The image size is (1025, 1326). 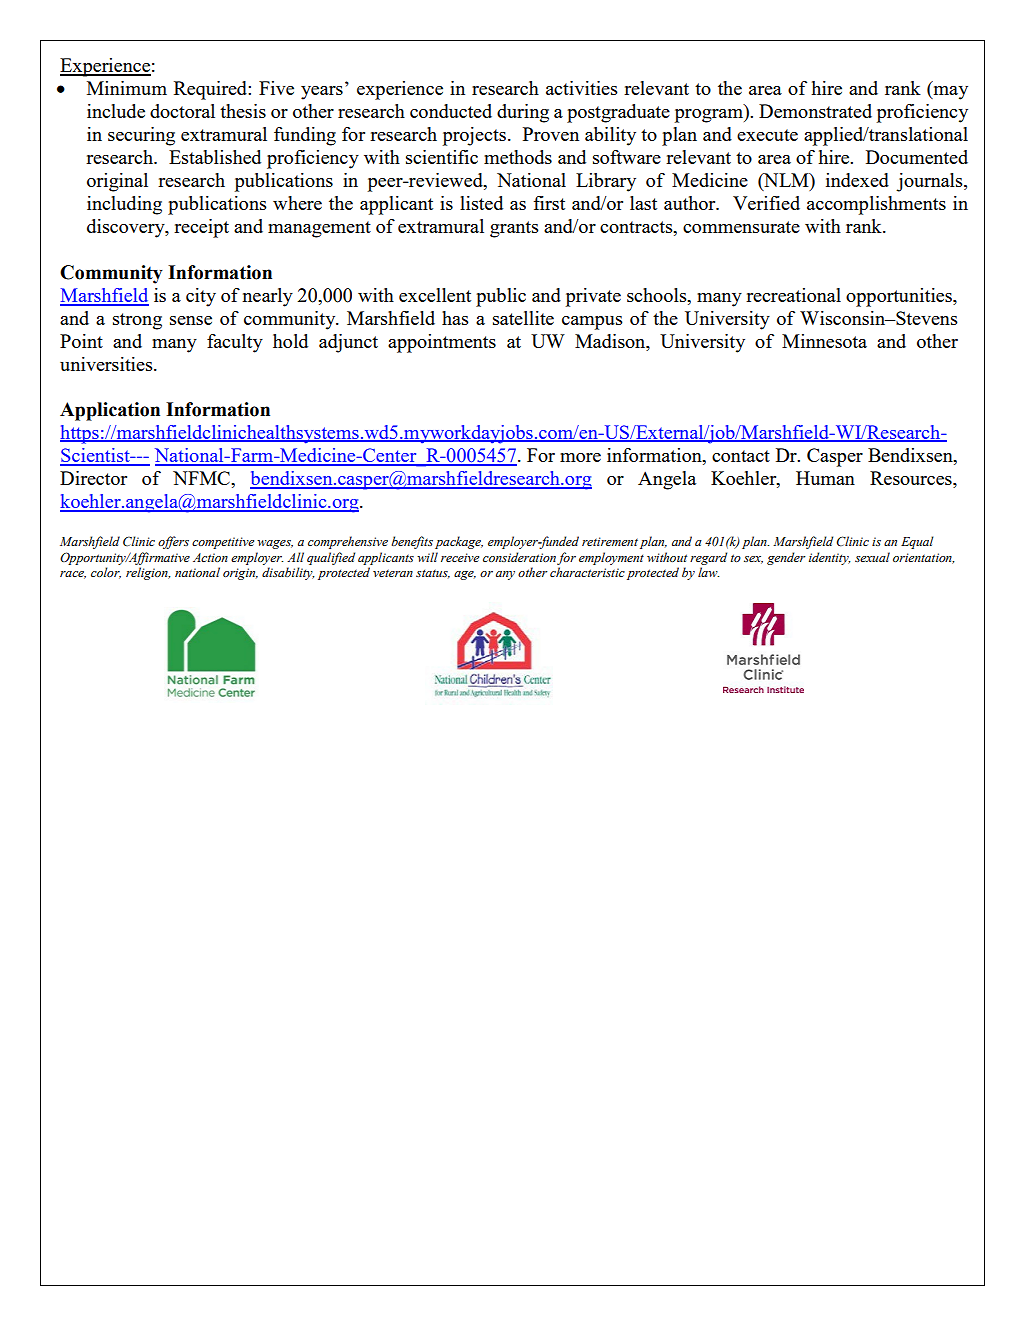 What do you see at coordinates (580, 457) in the screenshot?
I see `more` at bounding box center [580, 457].
